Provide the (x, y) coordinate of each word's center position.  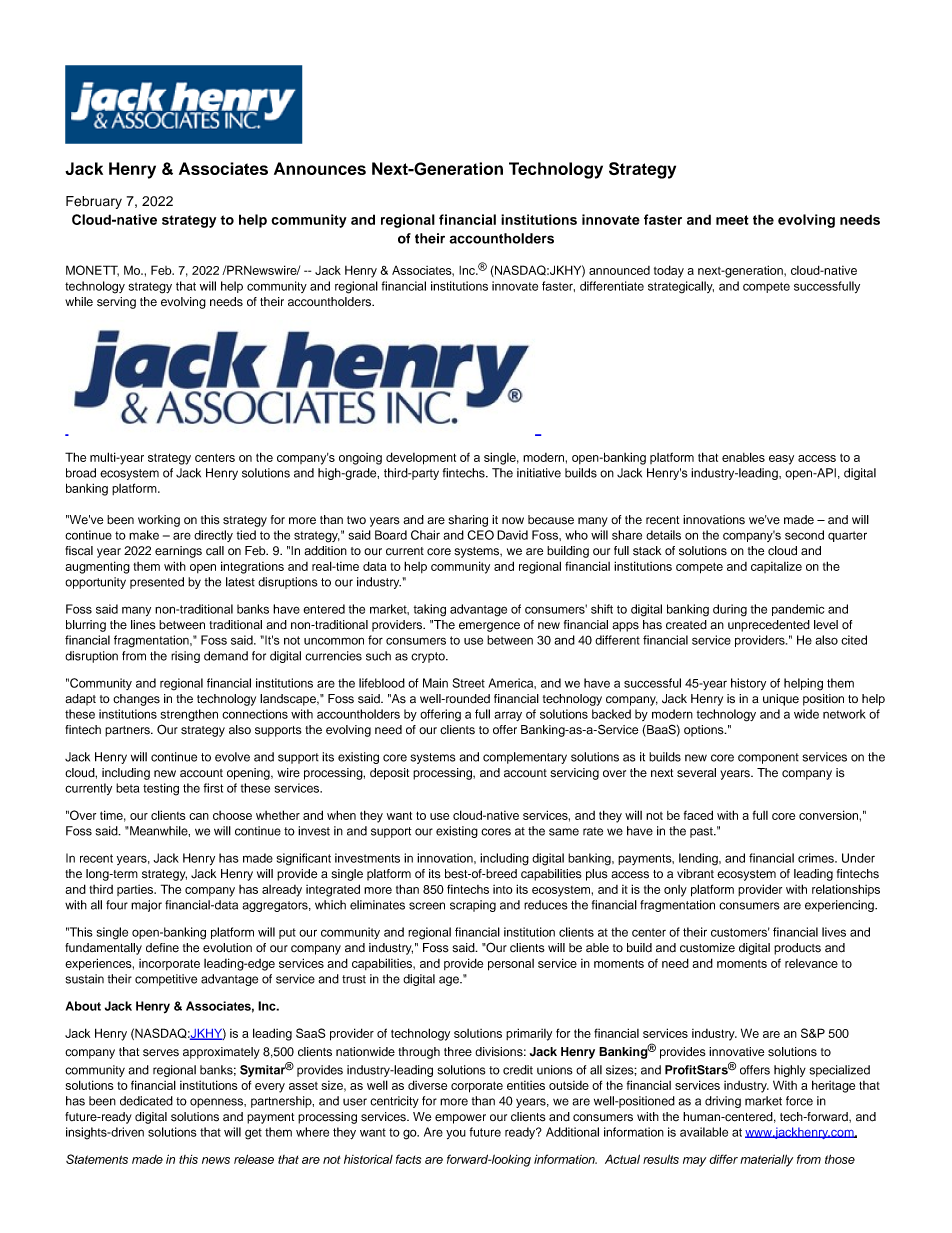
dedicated (146, 1101)
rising (185, 657)
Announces (320, 168)
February (94, 202)
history (748, 684)
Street (469, 683)
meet (732, 220)
